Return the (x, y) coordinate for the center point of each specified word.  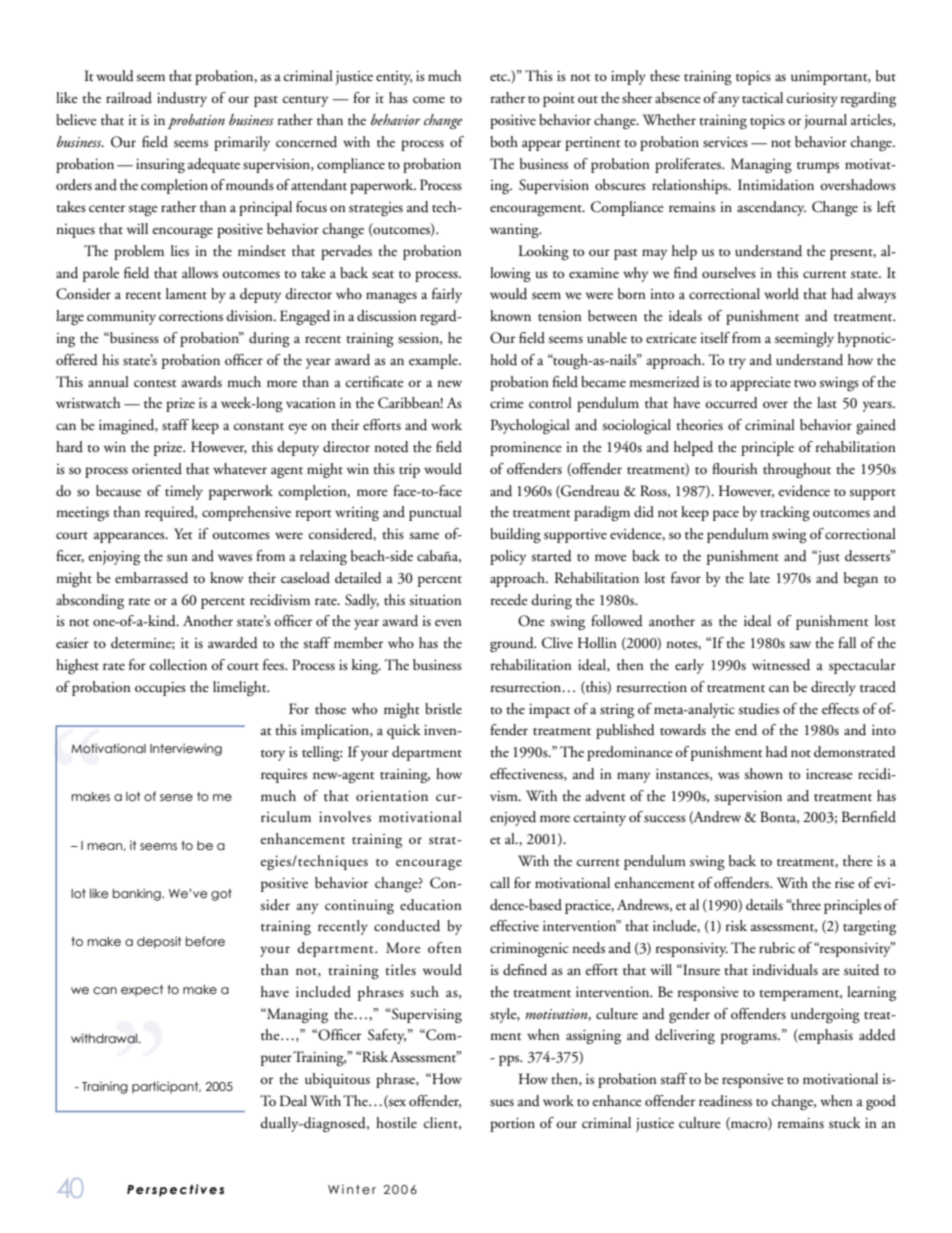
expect (142, 990)
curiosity (812, 100)
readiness (725, 1101)
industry (182, 99)
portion (512, 1125)
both (504, 142)
